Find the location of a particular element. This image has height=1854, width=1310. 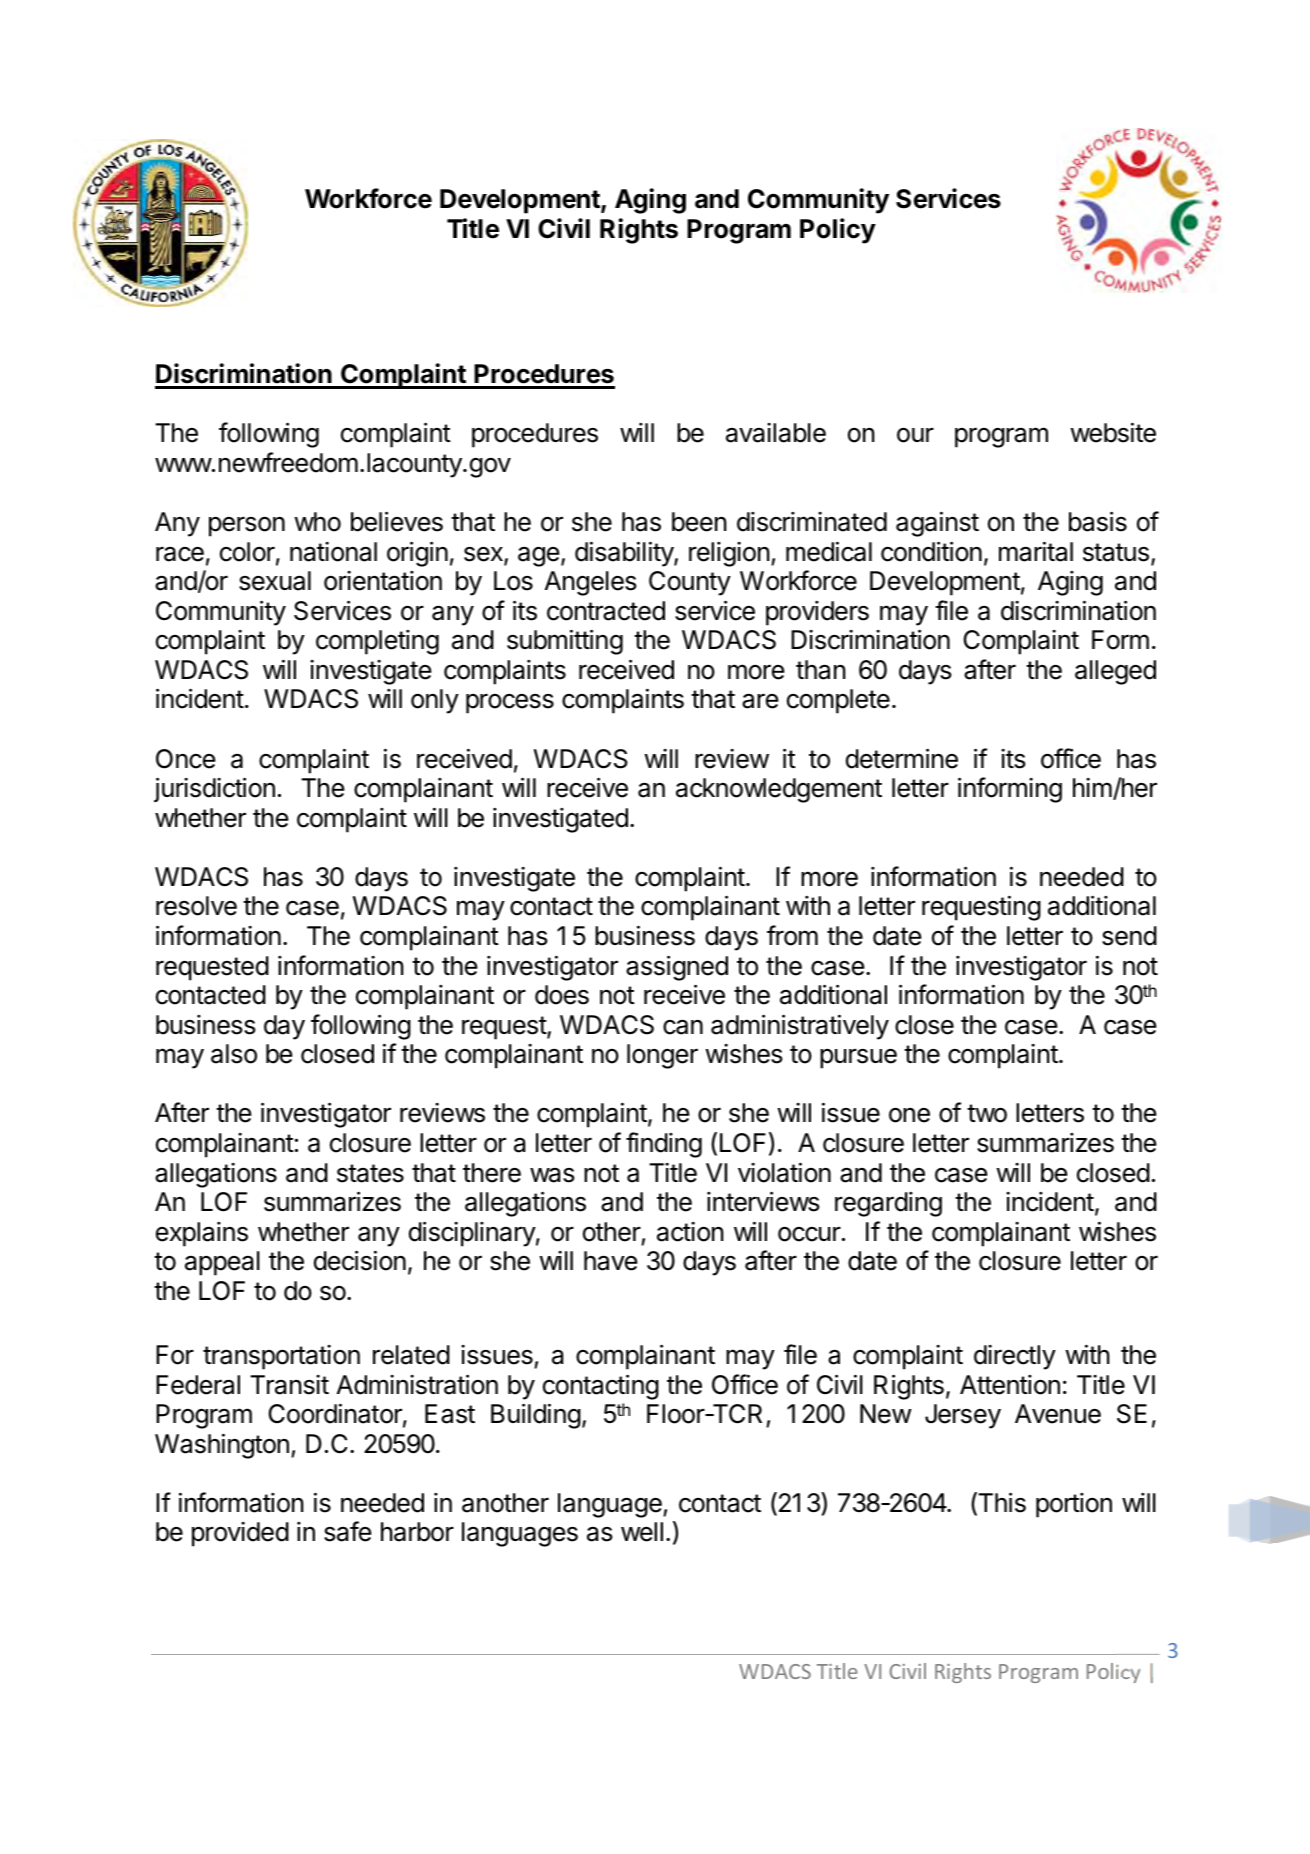

finding is located at coordinates (664, 1145).
